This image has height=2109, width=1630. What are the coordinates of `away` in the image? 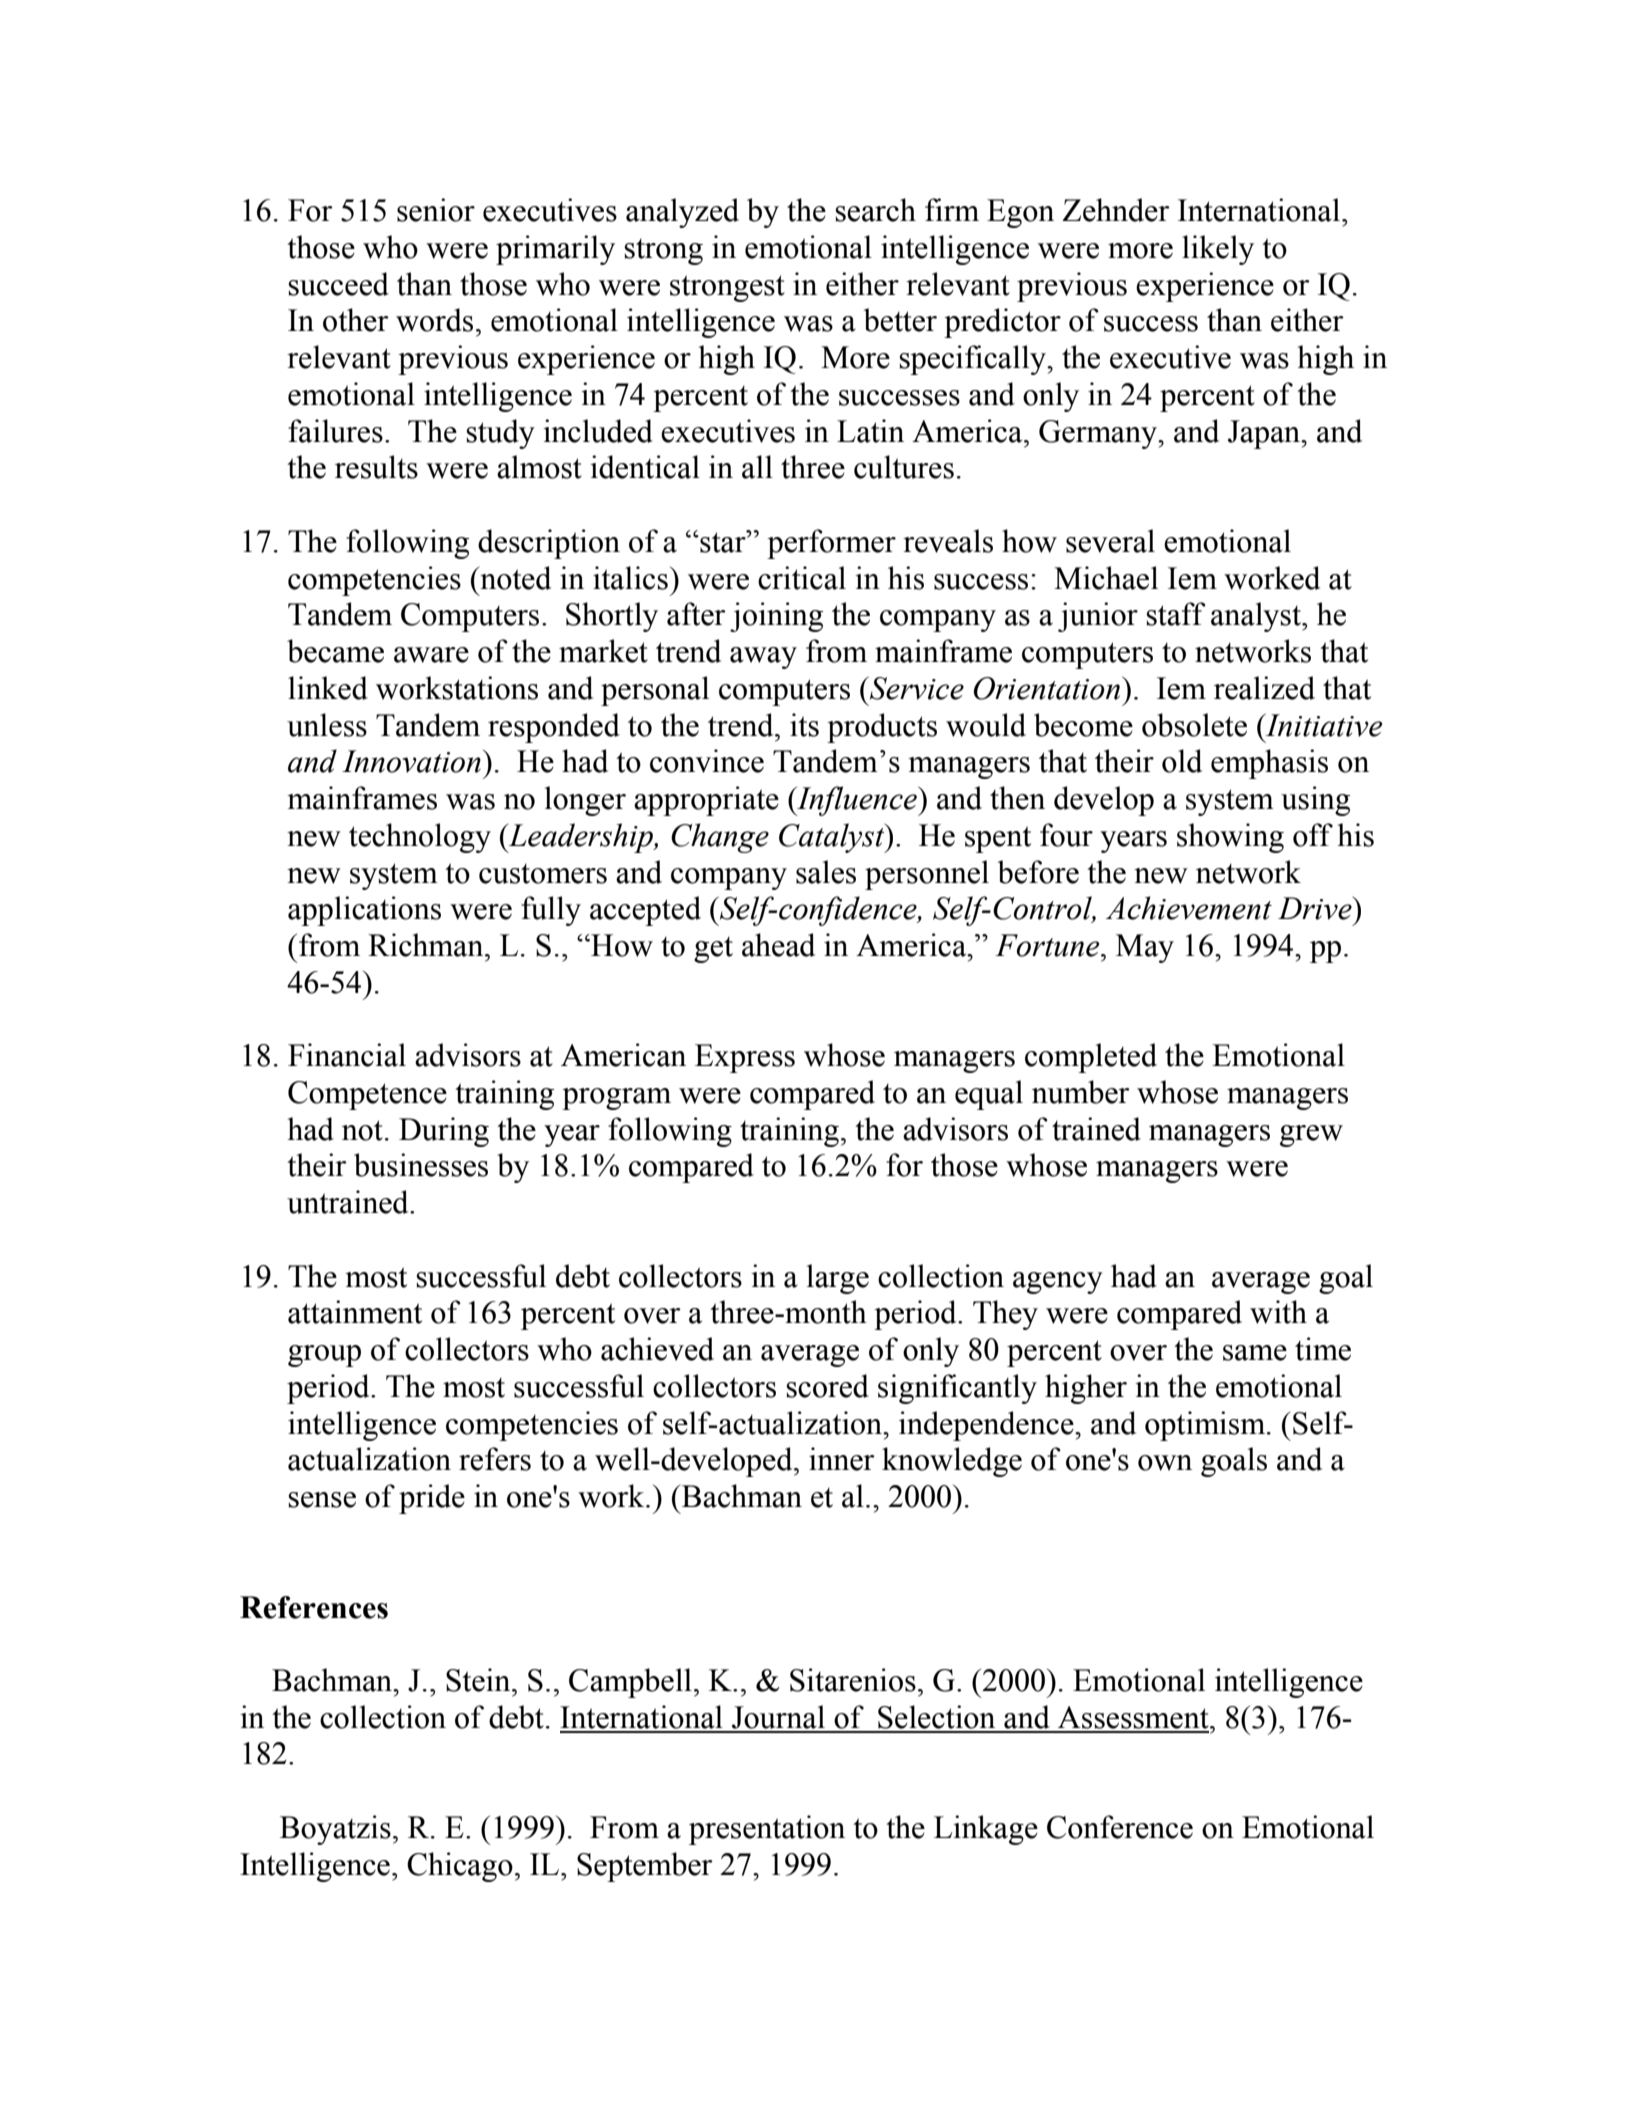 It's located at (763, 658).
